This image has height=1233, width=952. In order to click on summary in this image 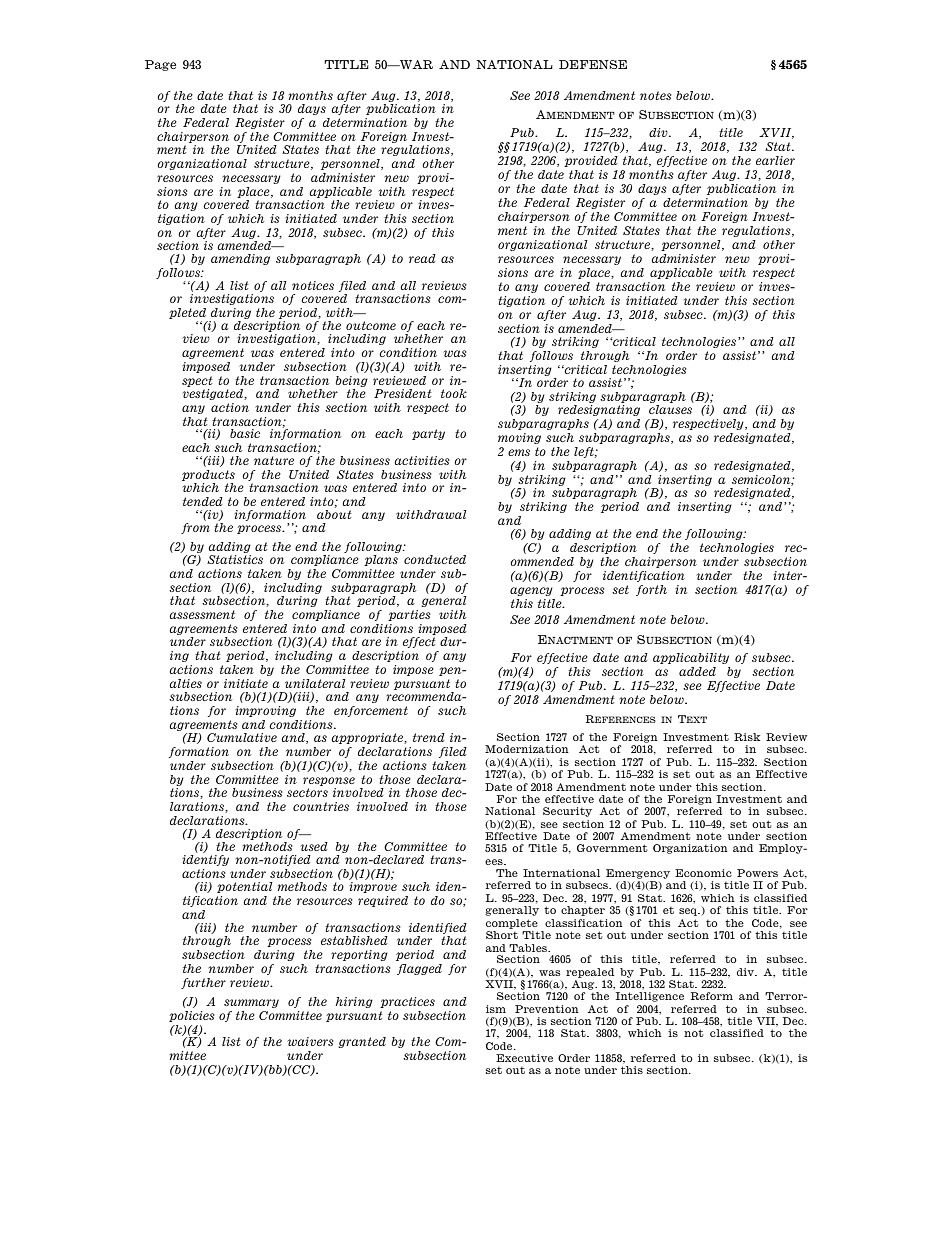, I will do `click(251, 1003)`.
